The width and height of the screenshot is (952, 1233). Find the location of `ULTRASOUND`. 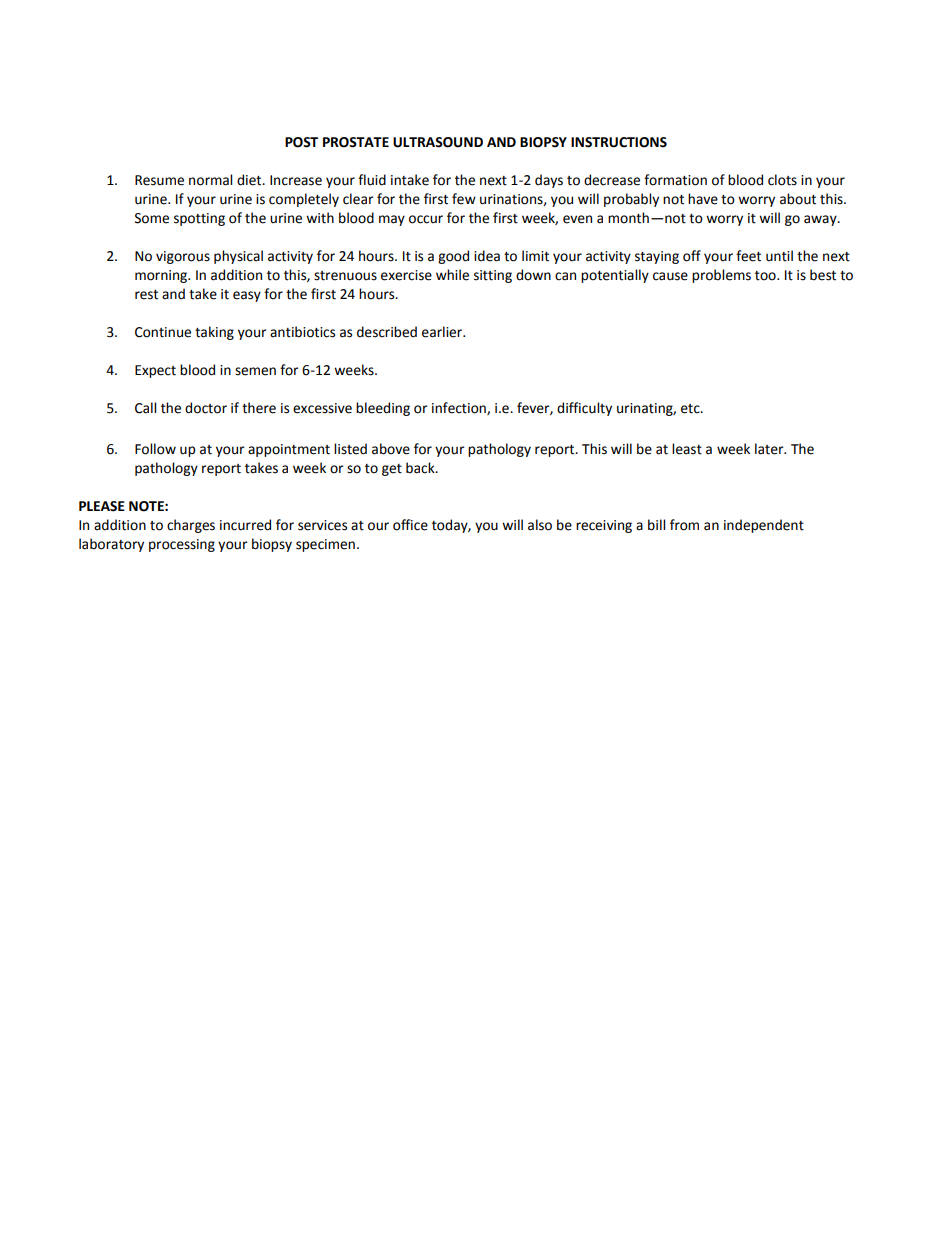

ULTRASOUND is located at coordinates (438, 142).
